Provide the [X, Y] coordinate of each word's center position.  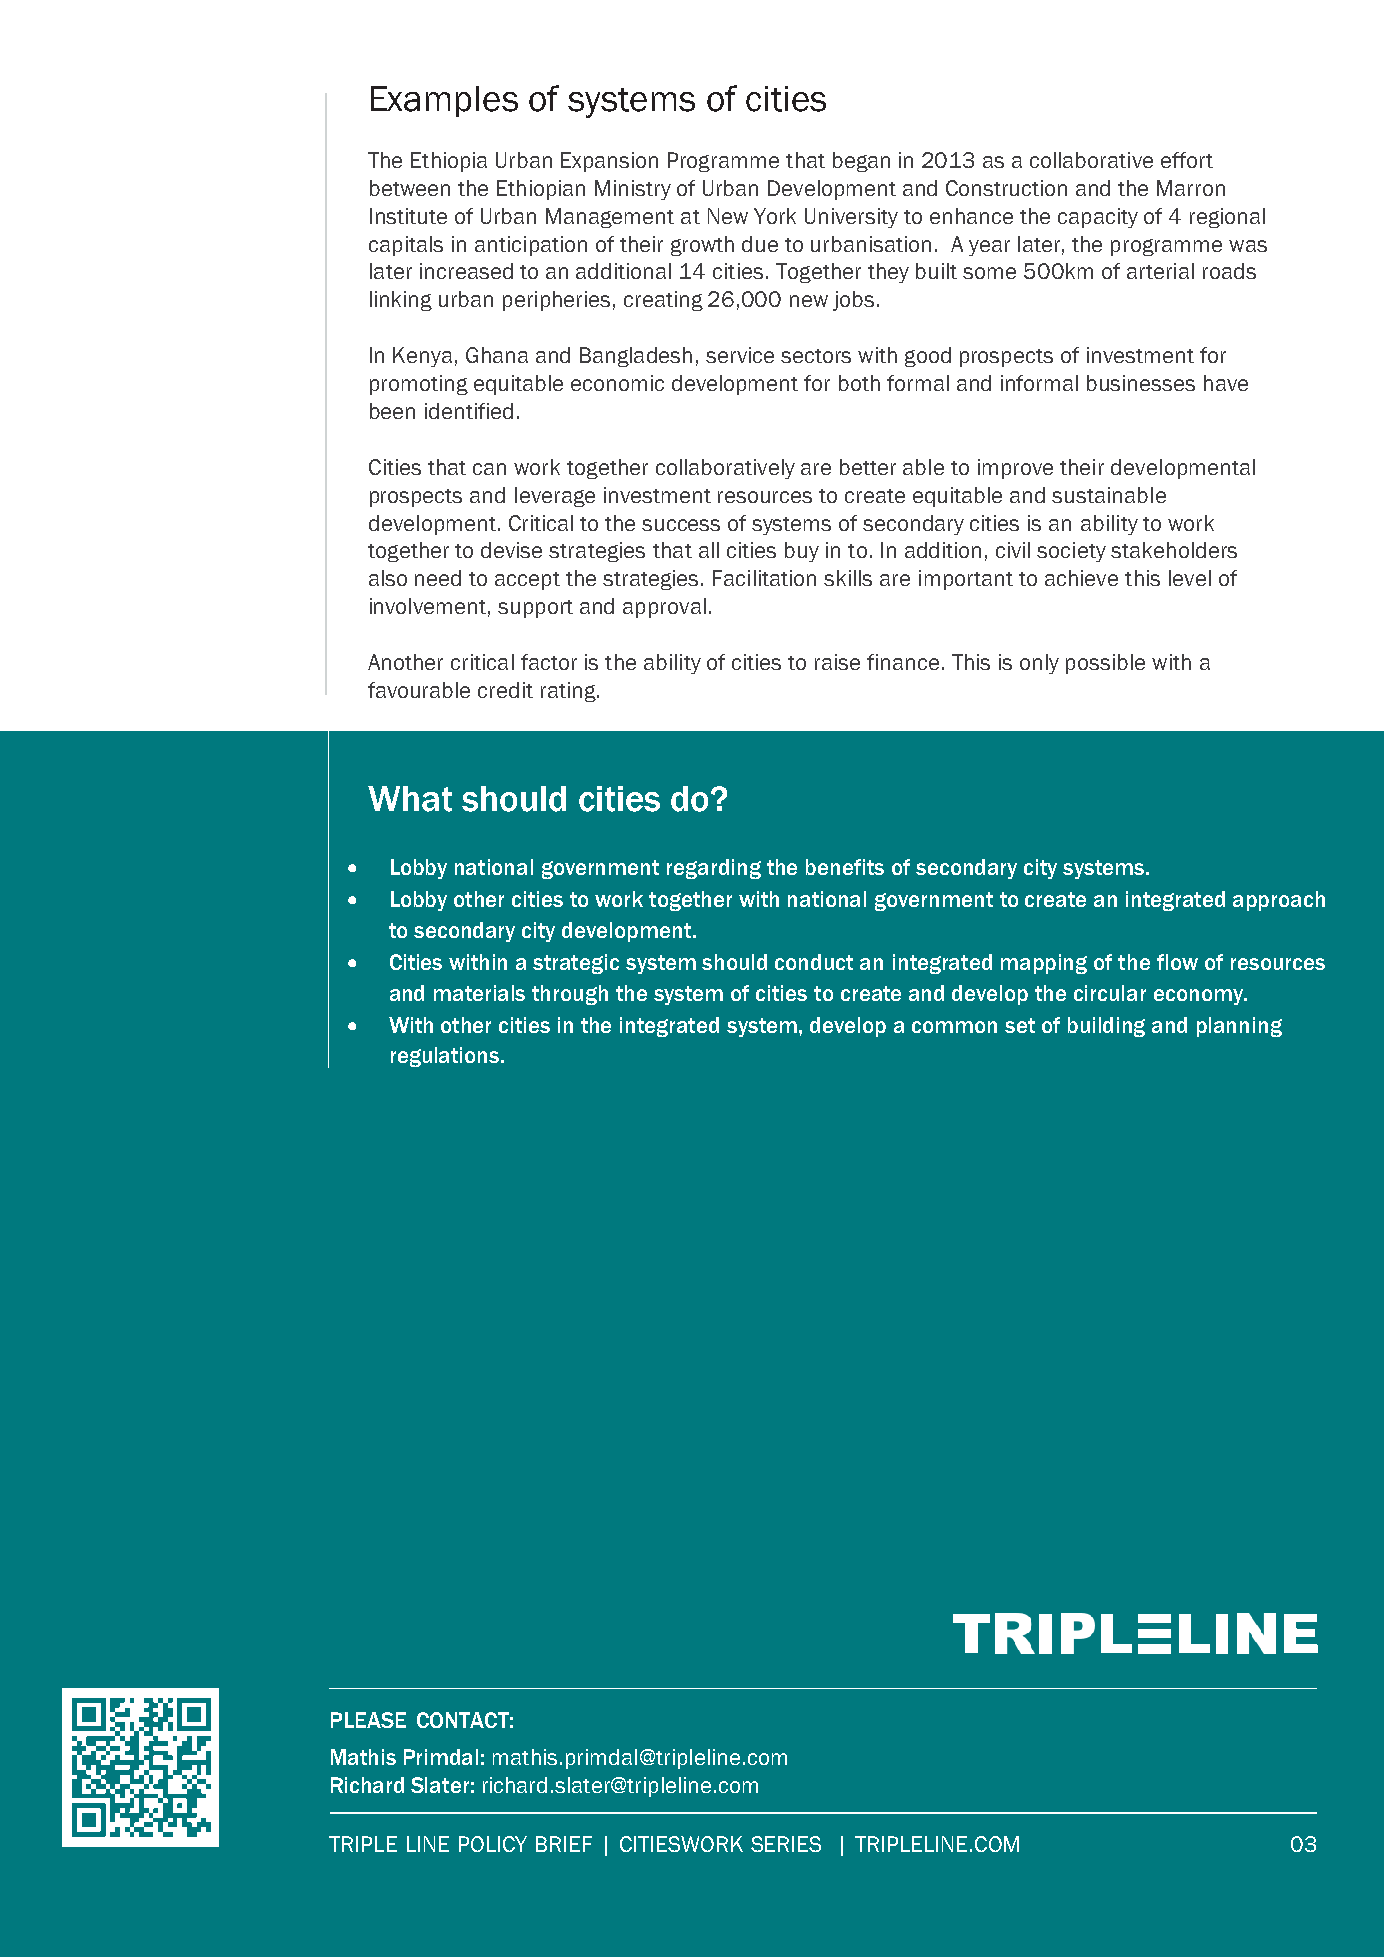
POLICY [493, 1844]
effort [1187, 160]
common [954, 1027]
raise [837, 662]
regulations [446, 1057]
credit [505, 690]
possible [1105, 664]
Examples [444, 101]
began [861, 162]
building [1106, 1027]
